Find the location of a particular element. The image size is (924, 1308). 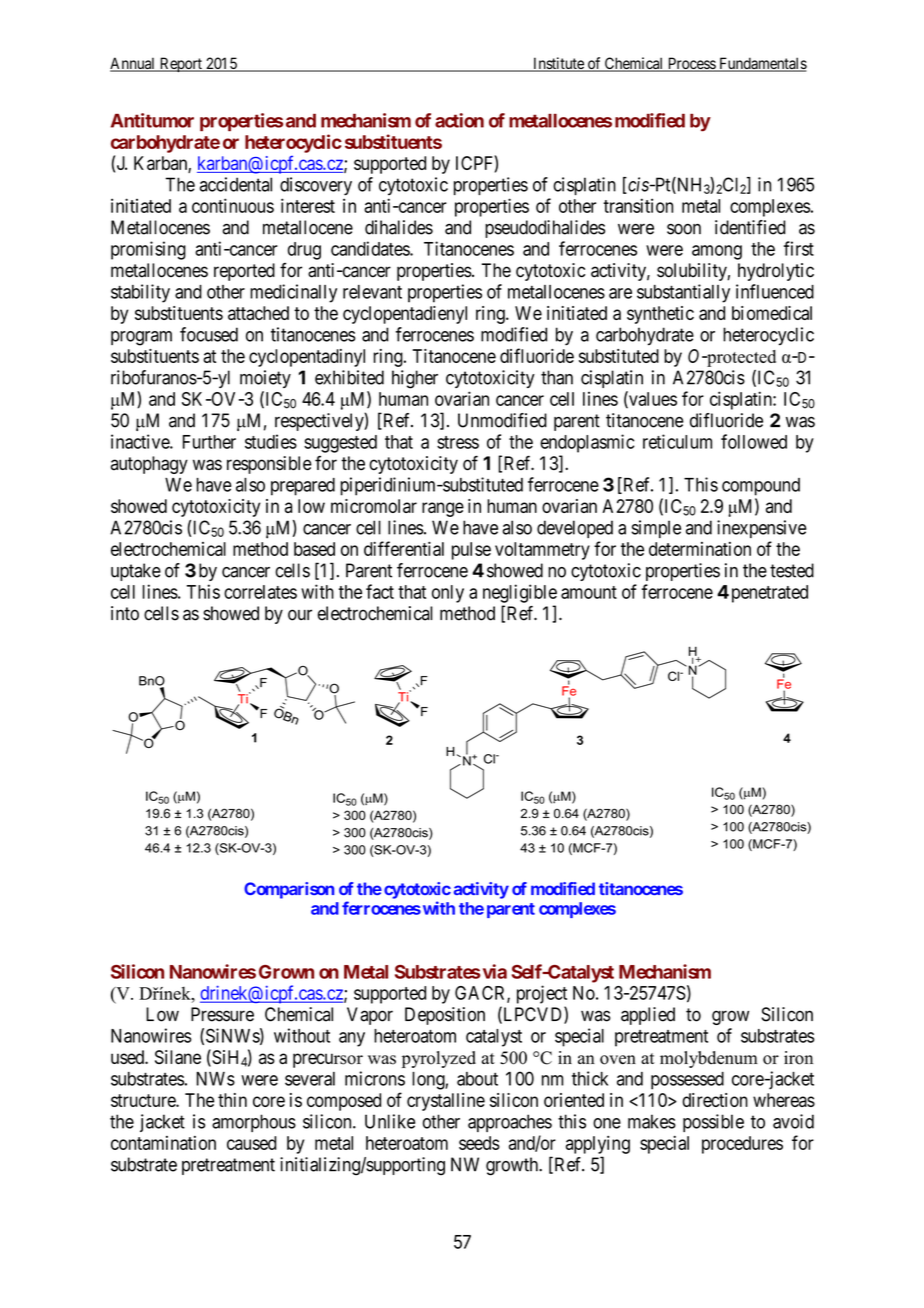

penetrated is located at coordinates (768, 594).
